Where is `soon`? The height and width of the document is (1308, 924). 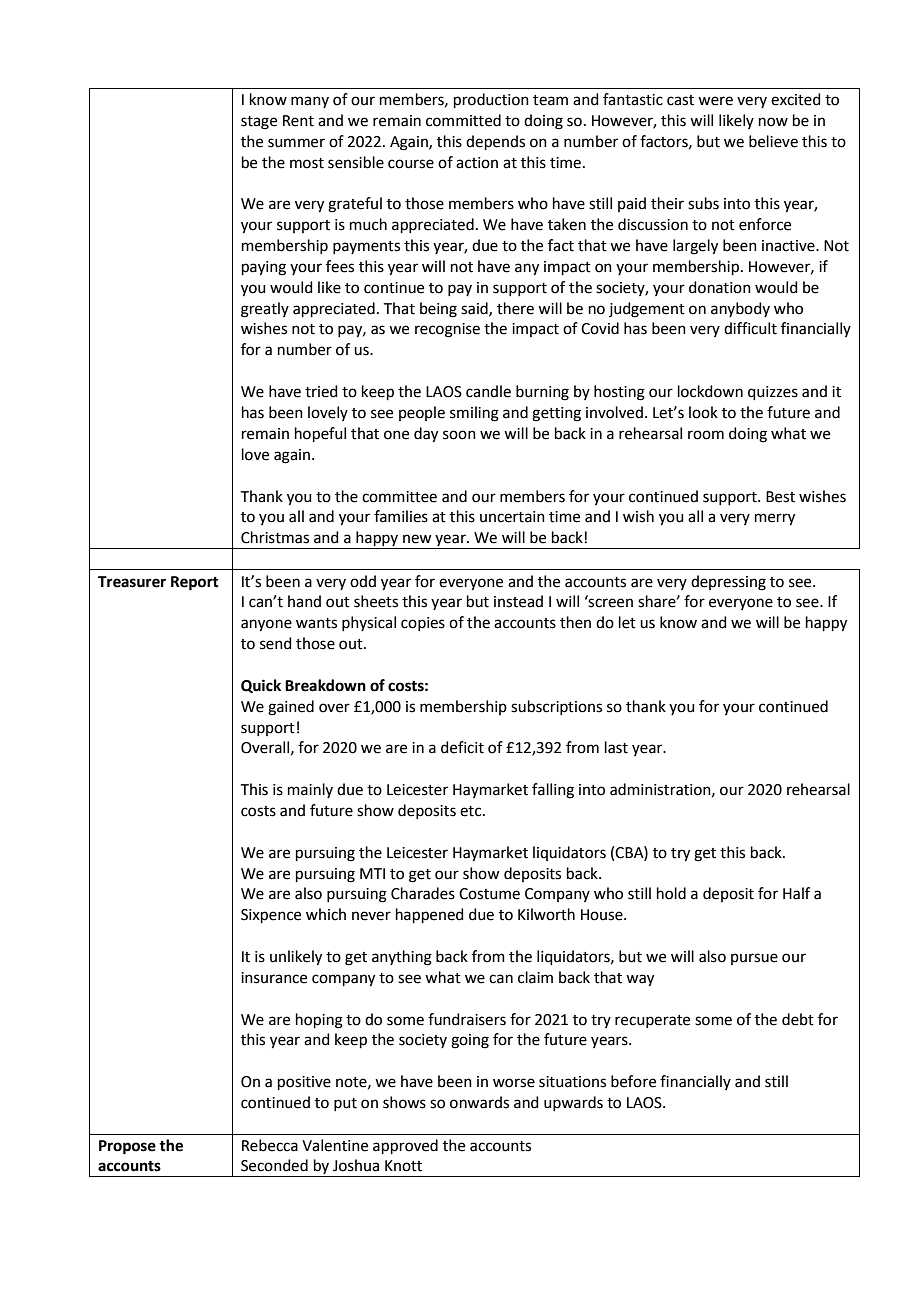
soon is located at coordinates (459, 435).
